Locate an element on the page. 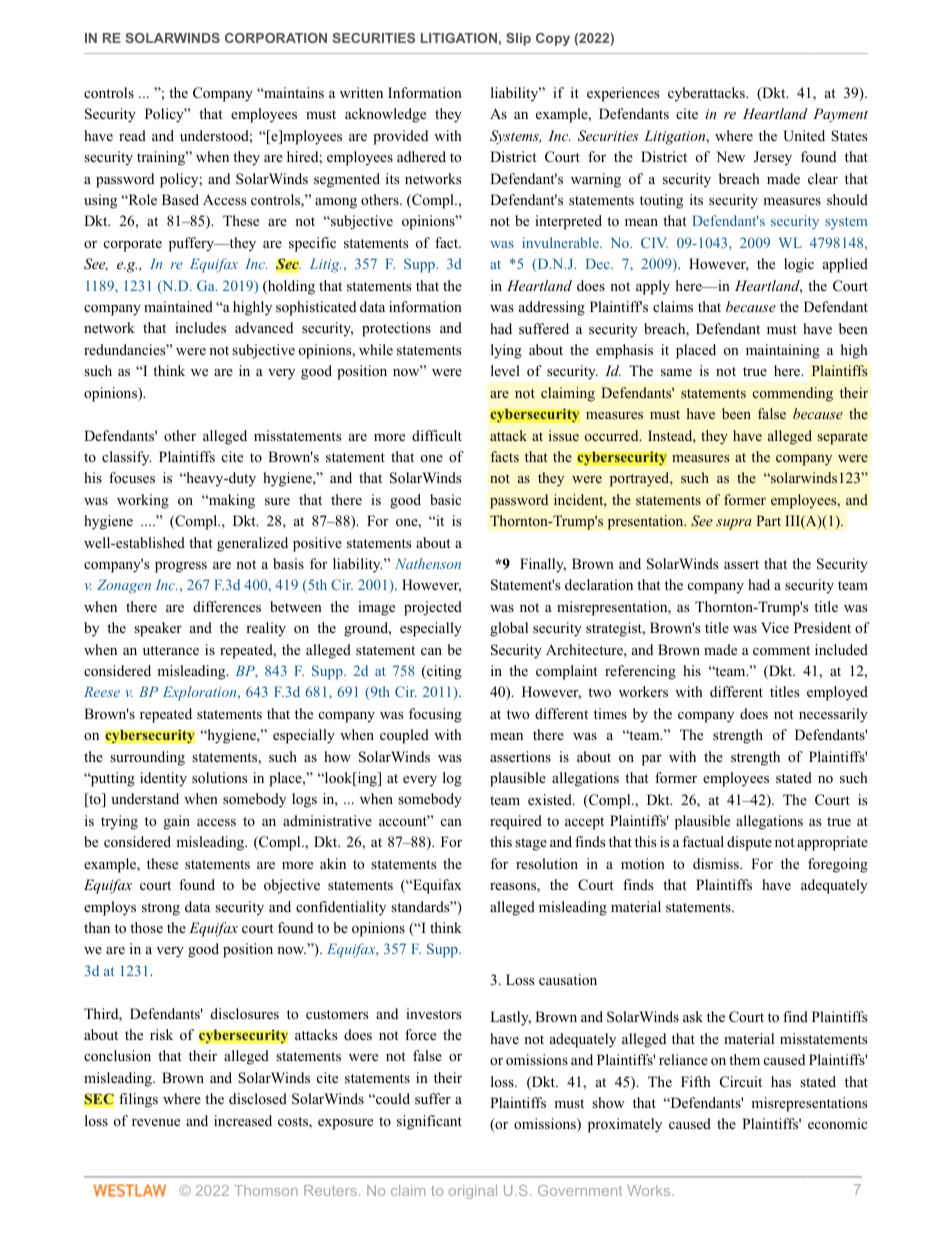 This document has width=952, height=1233. Vice is located at coordinates (775, 627).
